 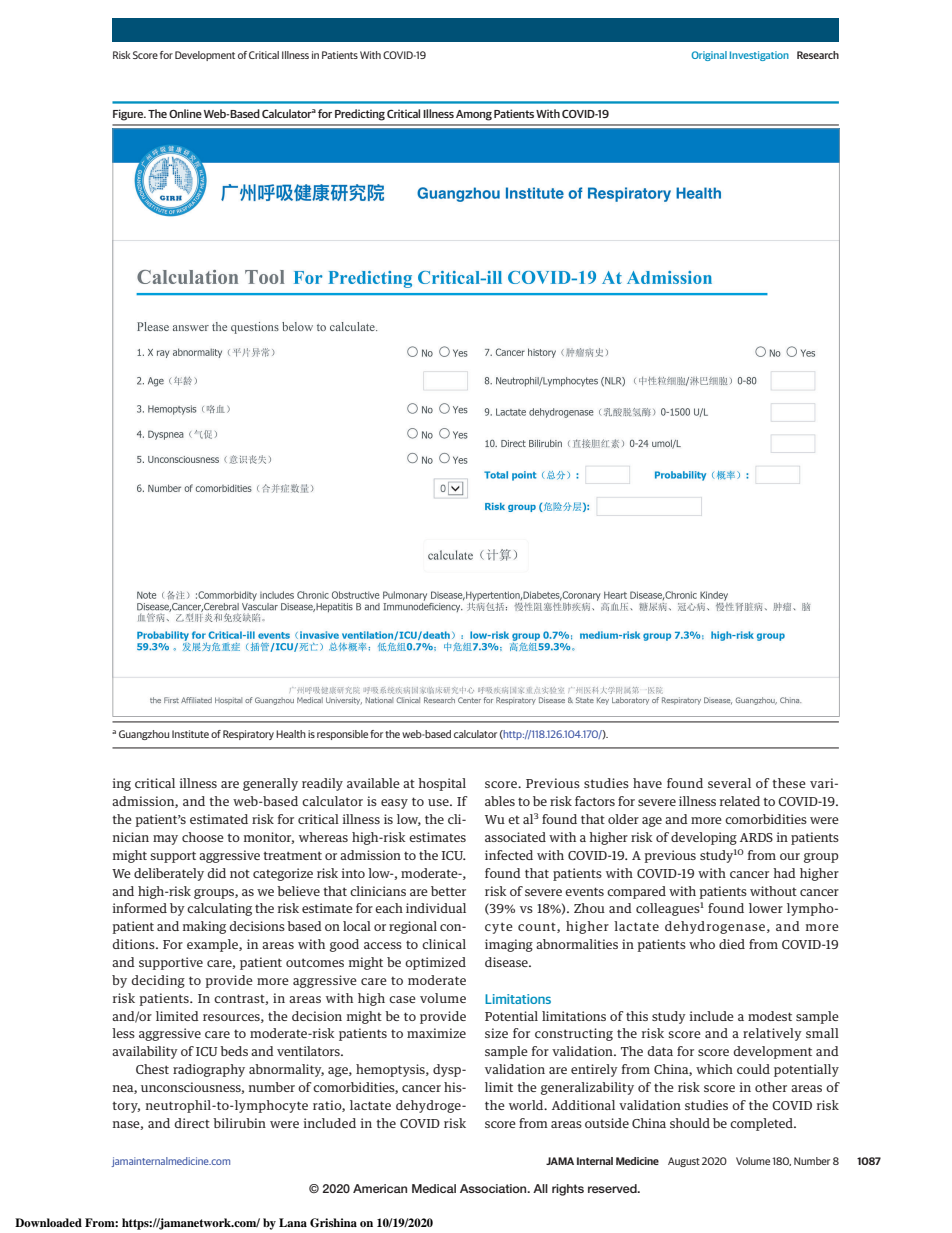 I want to click on direct, so click(x=192, y=1123).
